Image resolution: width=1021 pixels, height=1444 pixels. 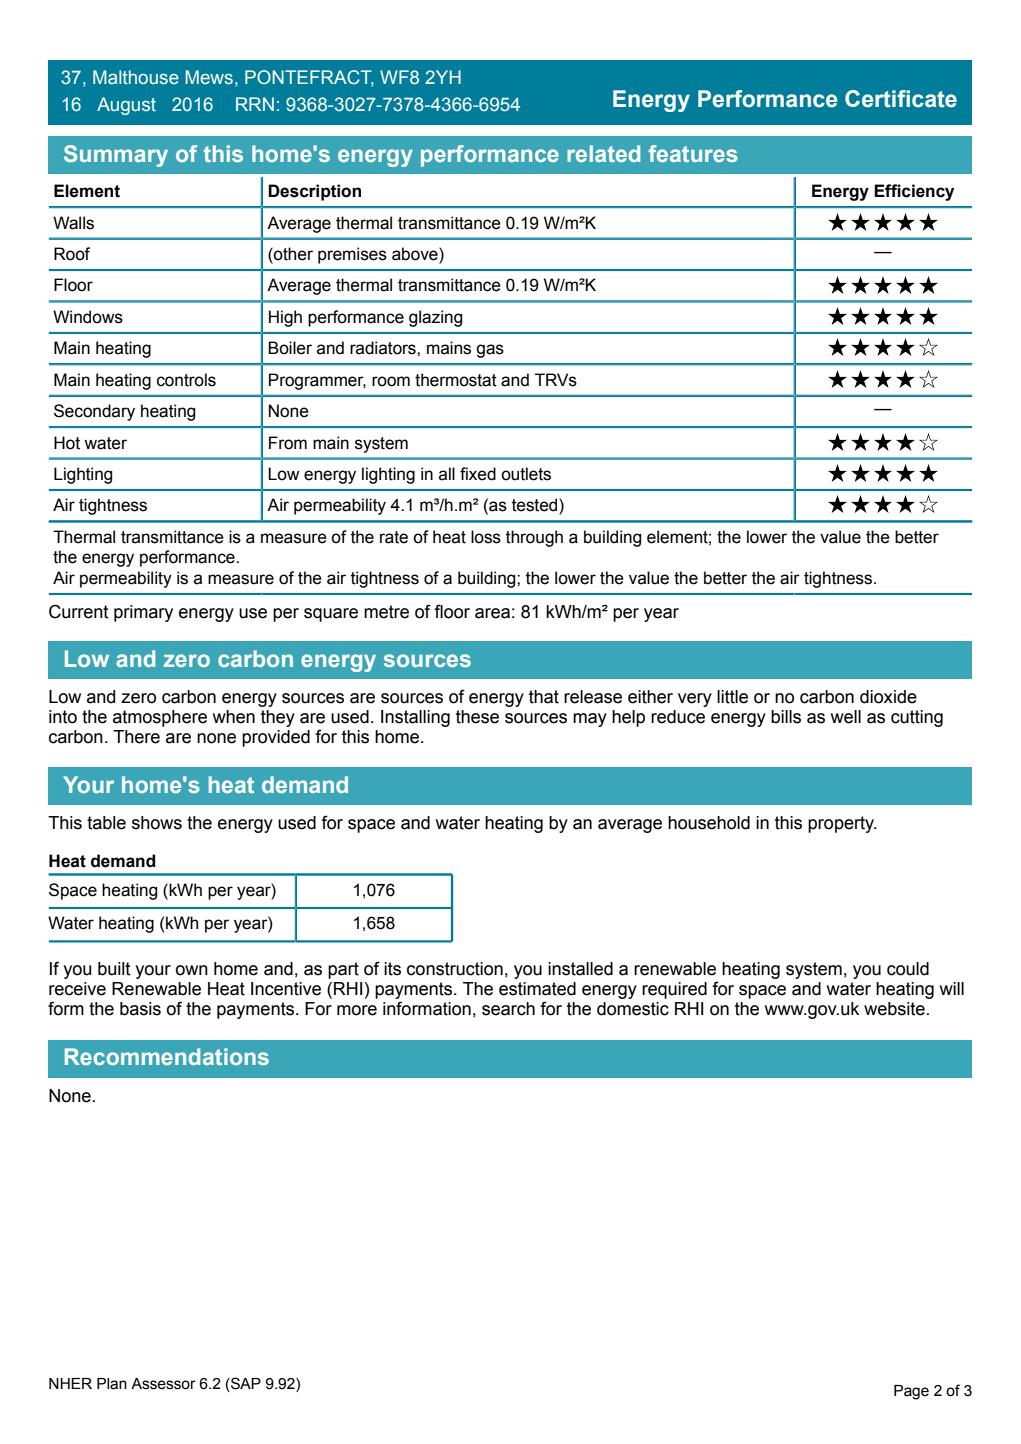 What do you see at coordinates (163, 1384) in the document?
I see `Assessor` at bounding box center [163, 1384].
